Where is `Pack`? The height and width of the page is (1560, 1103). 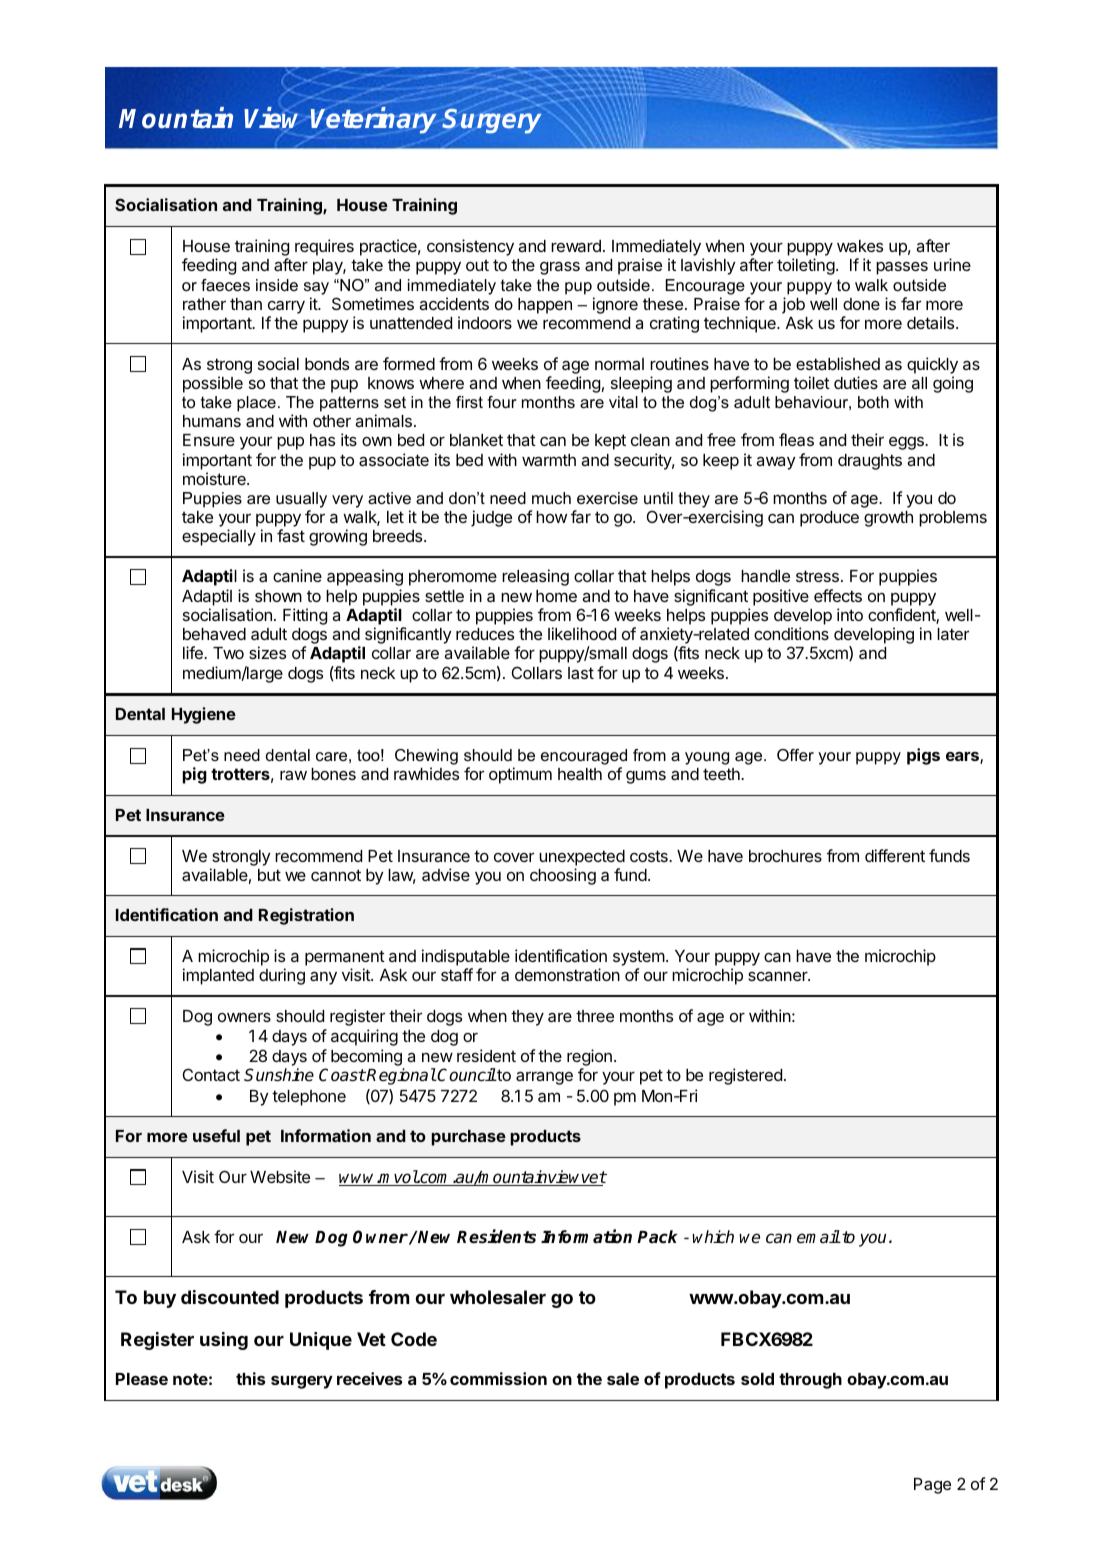
Pack is located at coordinates (657, 1237).
